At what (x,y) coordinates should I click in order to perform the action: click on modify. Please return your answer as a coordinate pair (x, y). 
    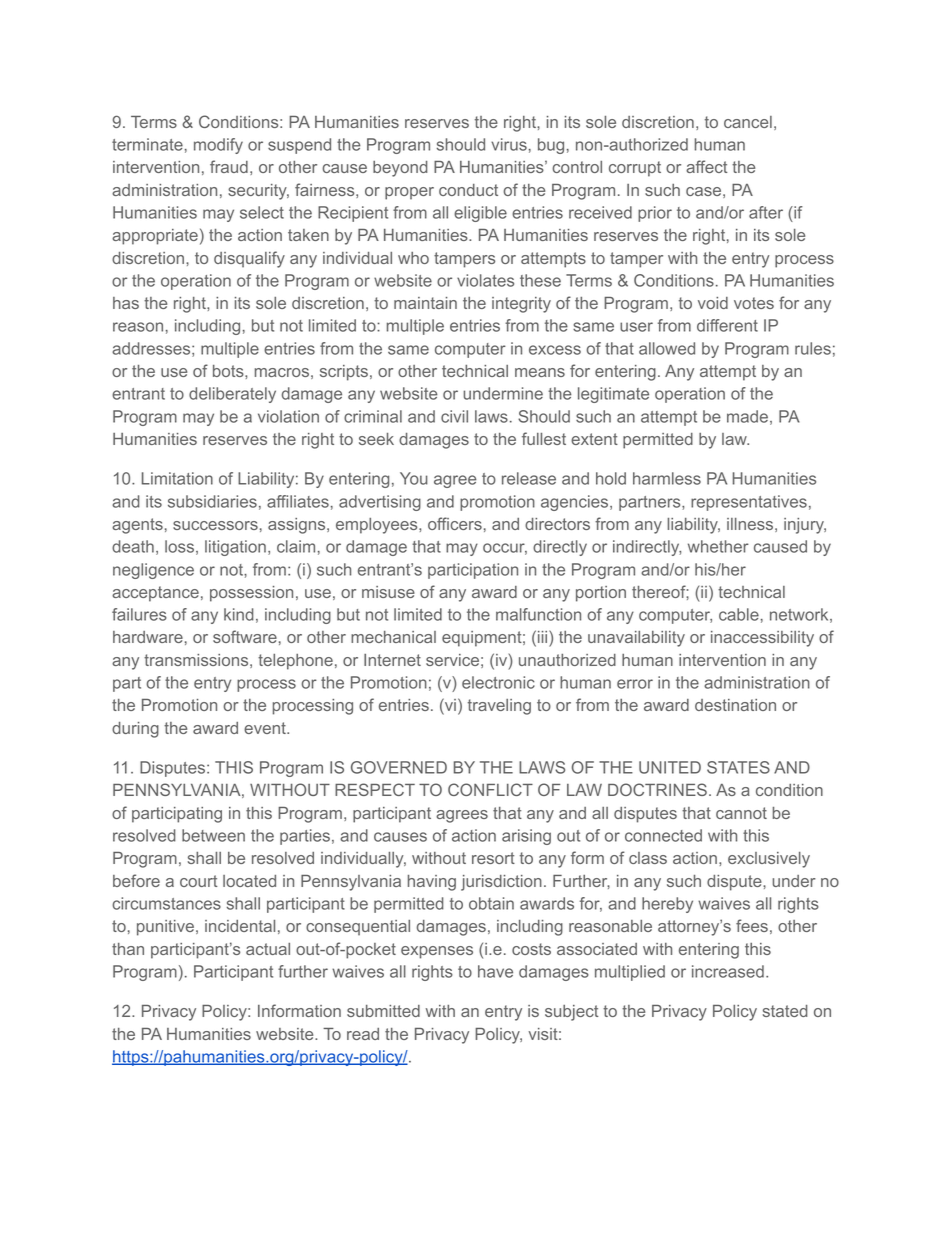
    Looking at the image, I should click on (218, 146).
